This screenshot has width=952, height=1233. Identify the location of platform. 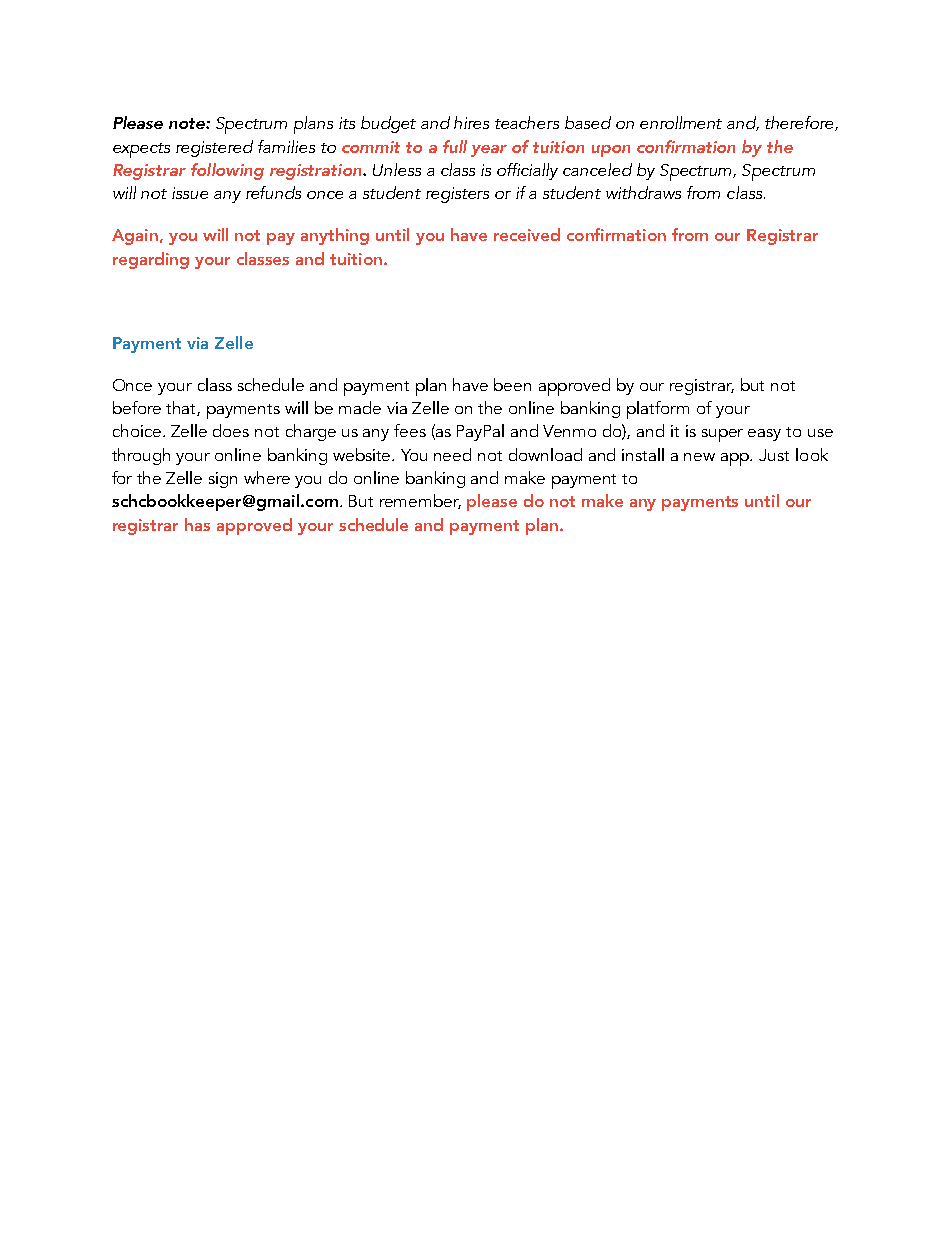
(658, 410).
